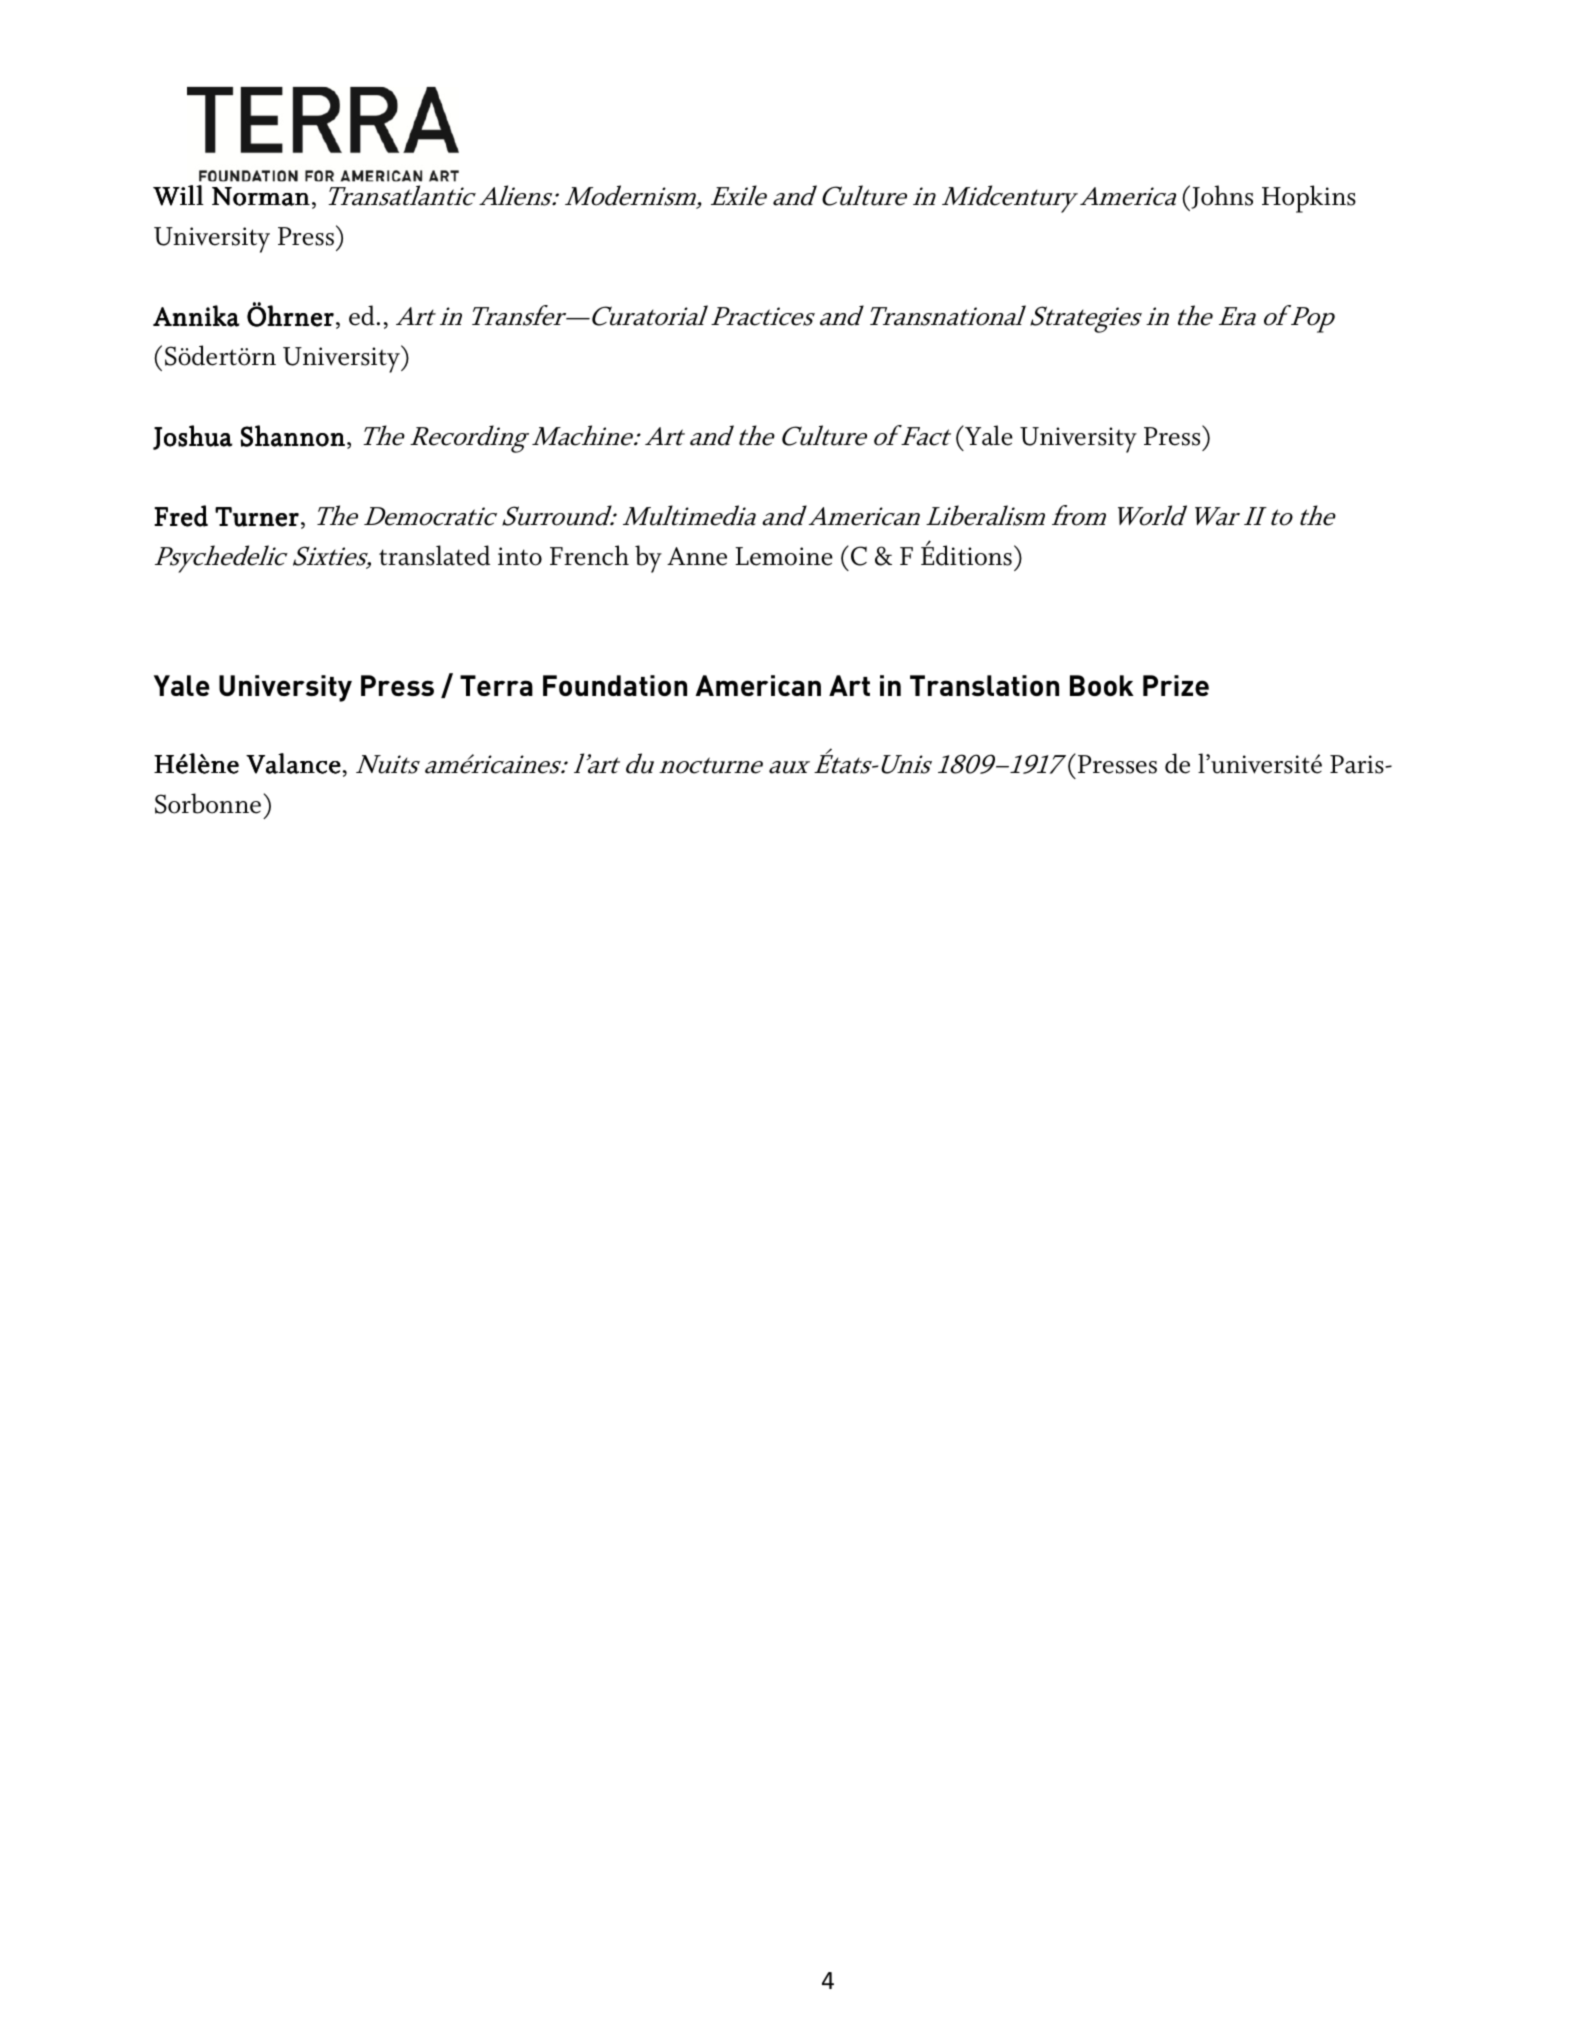 This screenshot has width=1572, height=2035. I want to click on Foundation, so click(615, 685).
